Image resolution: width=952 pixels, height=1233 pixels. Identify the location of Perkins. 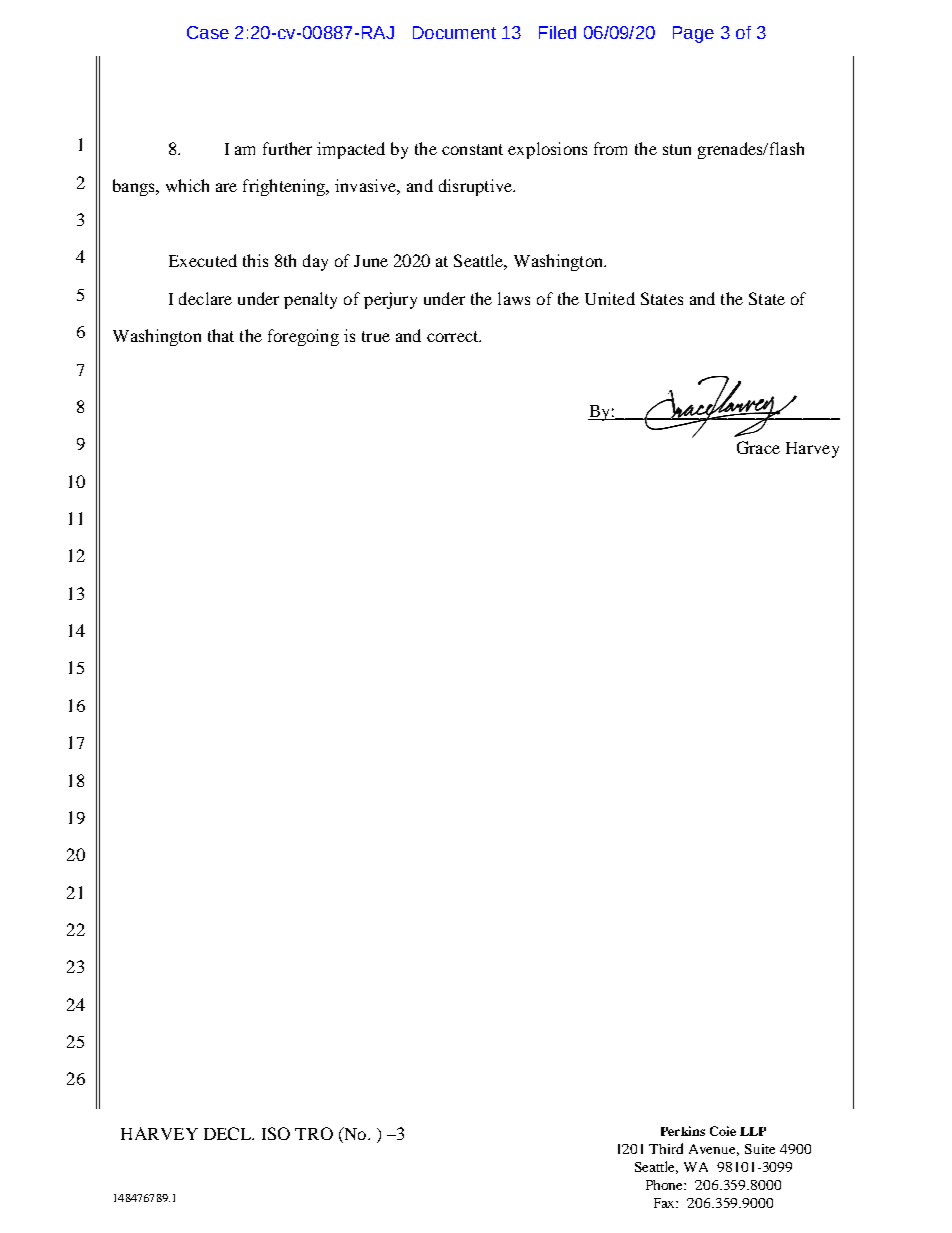
(683, 1131).
